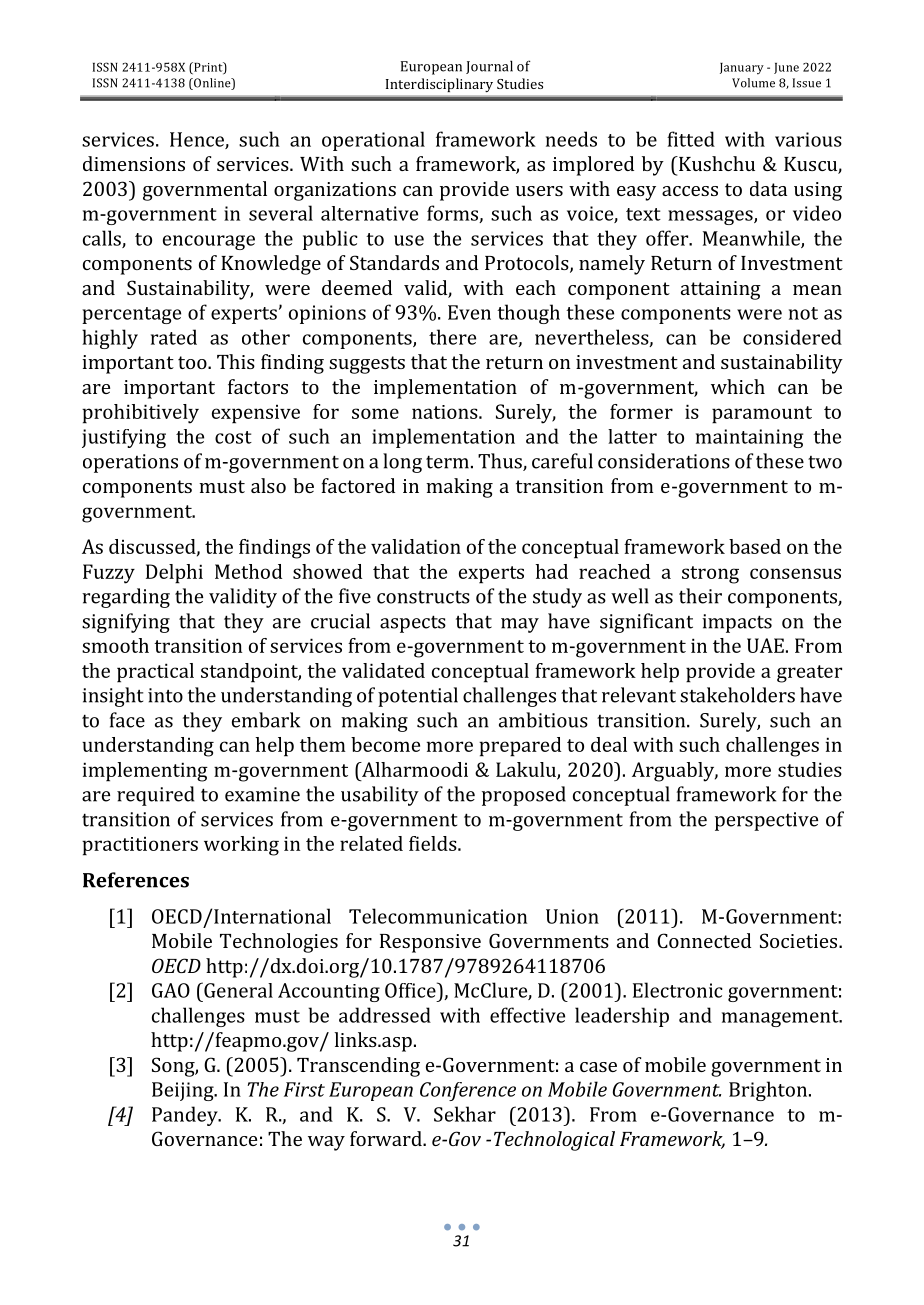 The width and height of the image is (924, 1305). What do you see at coordinates (753, 83) in the image?
I see `Volume` at bounding box center [753, 83].
